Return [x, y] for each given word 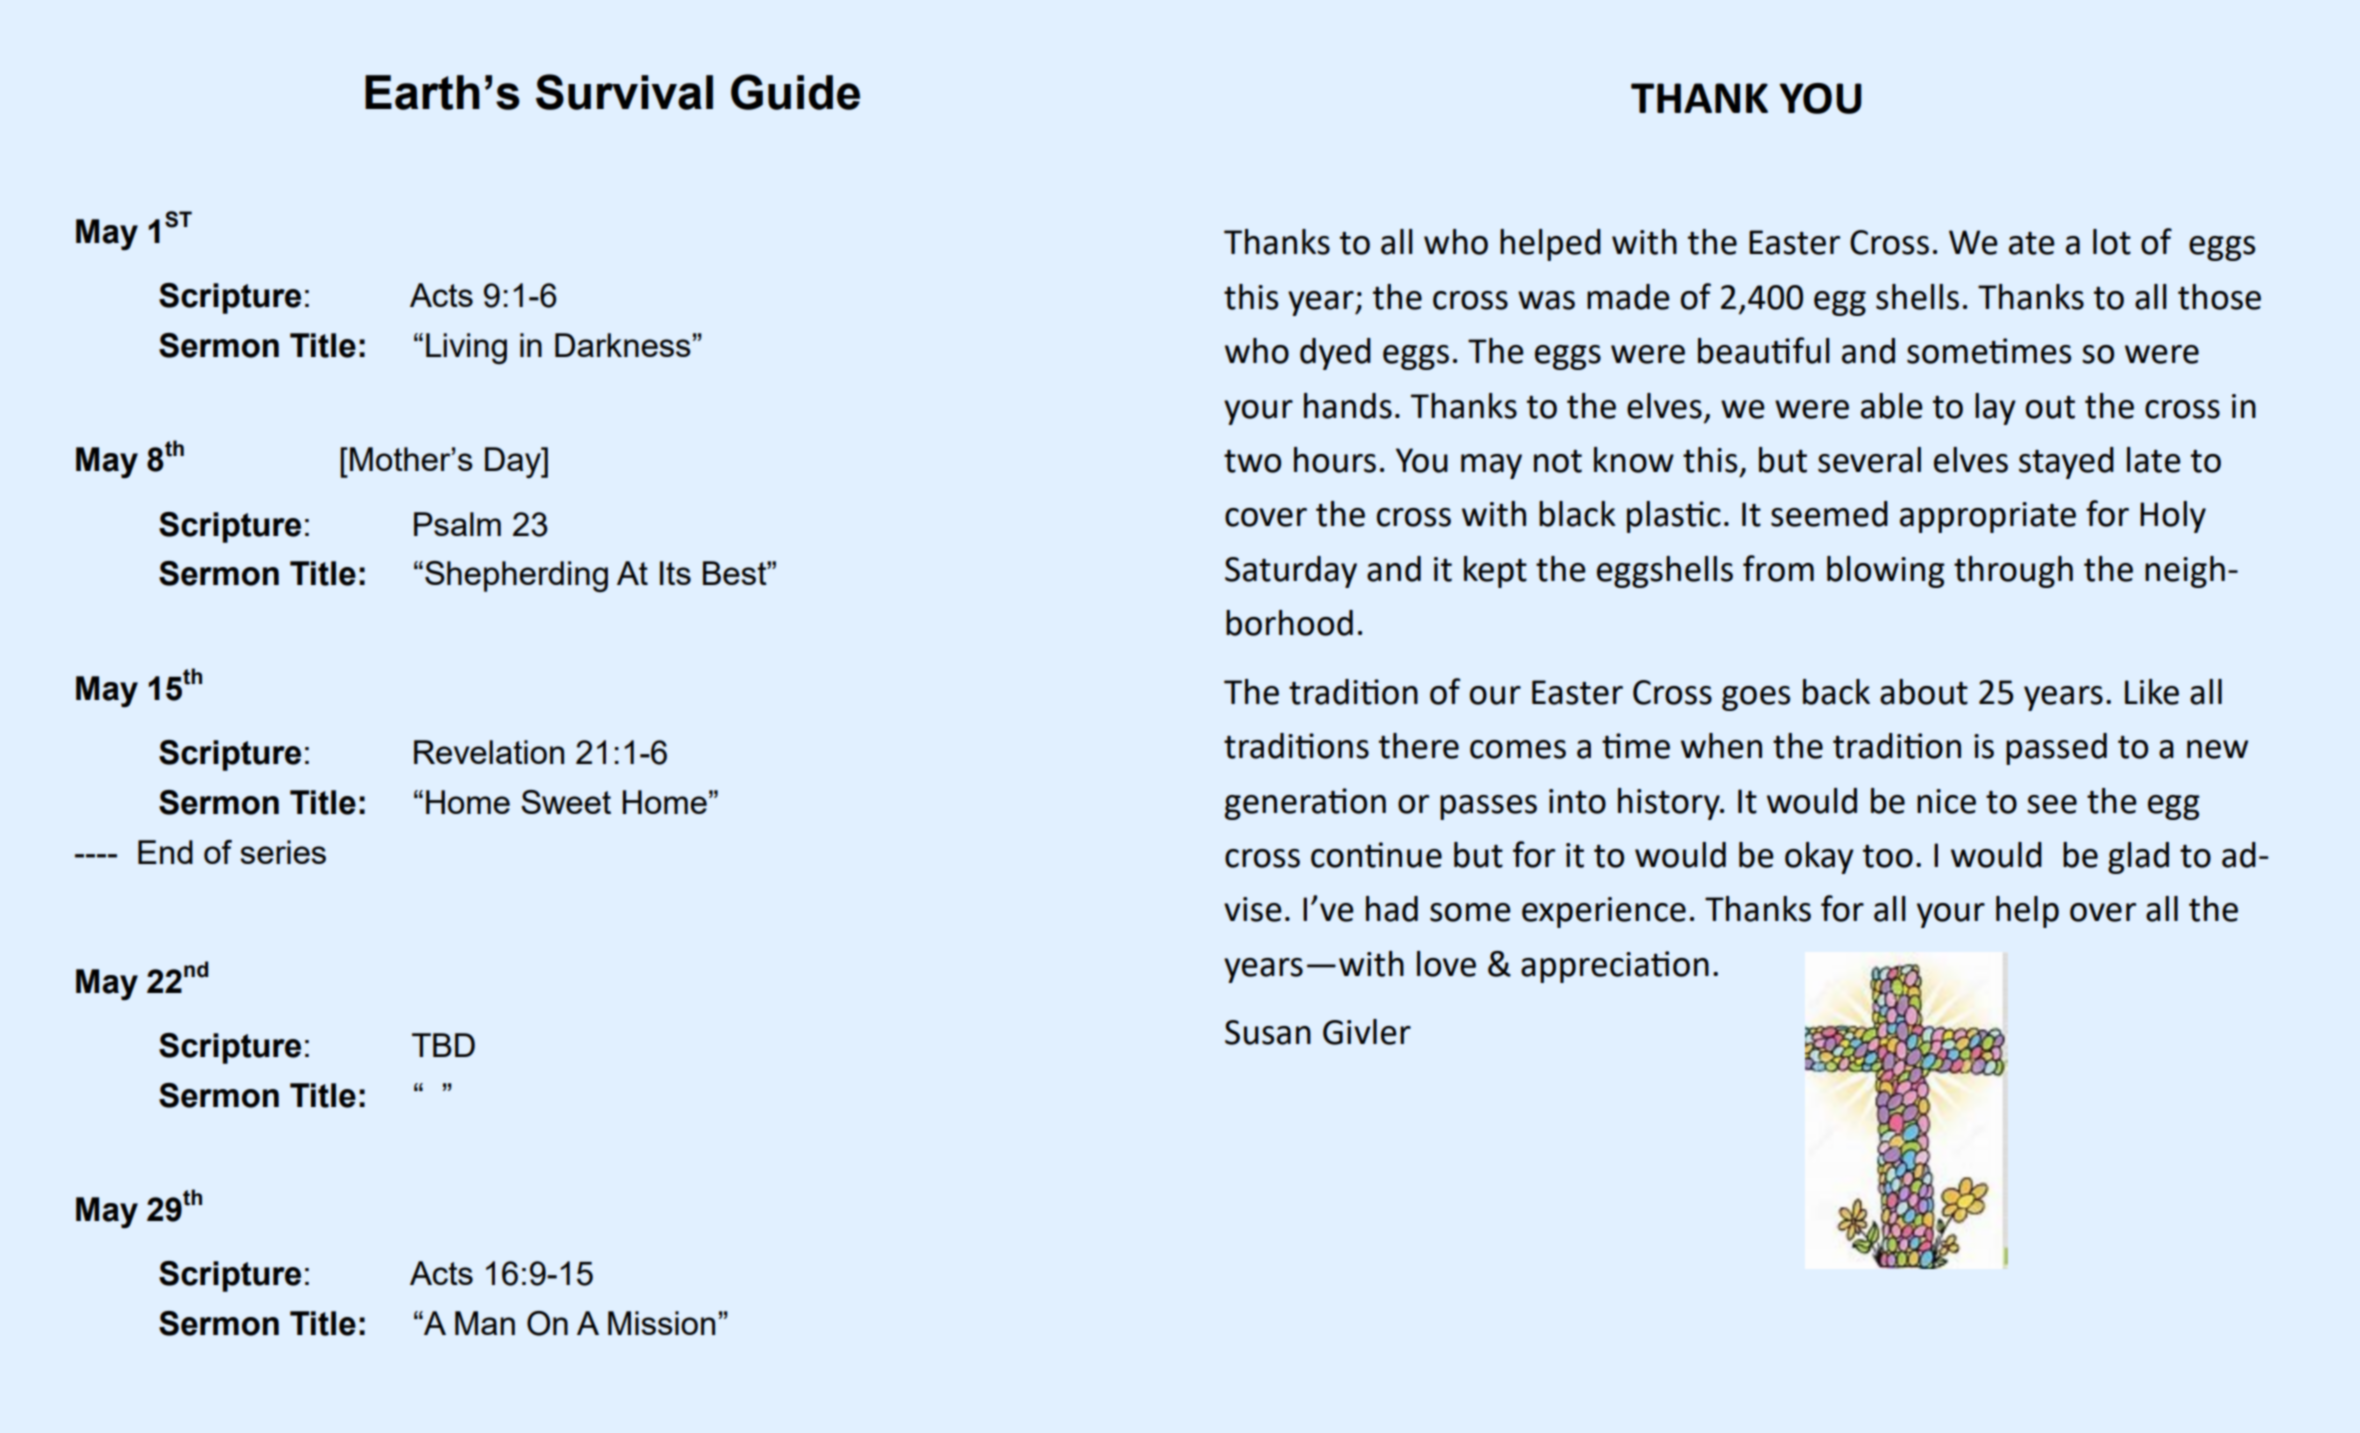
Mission [661, 1323]
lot [2112, 242]
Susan [1268, 1032]
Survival [624, 92]
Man [485, 1323]
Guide [795, 92]
